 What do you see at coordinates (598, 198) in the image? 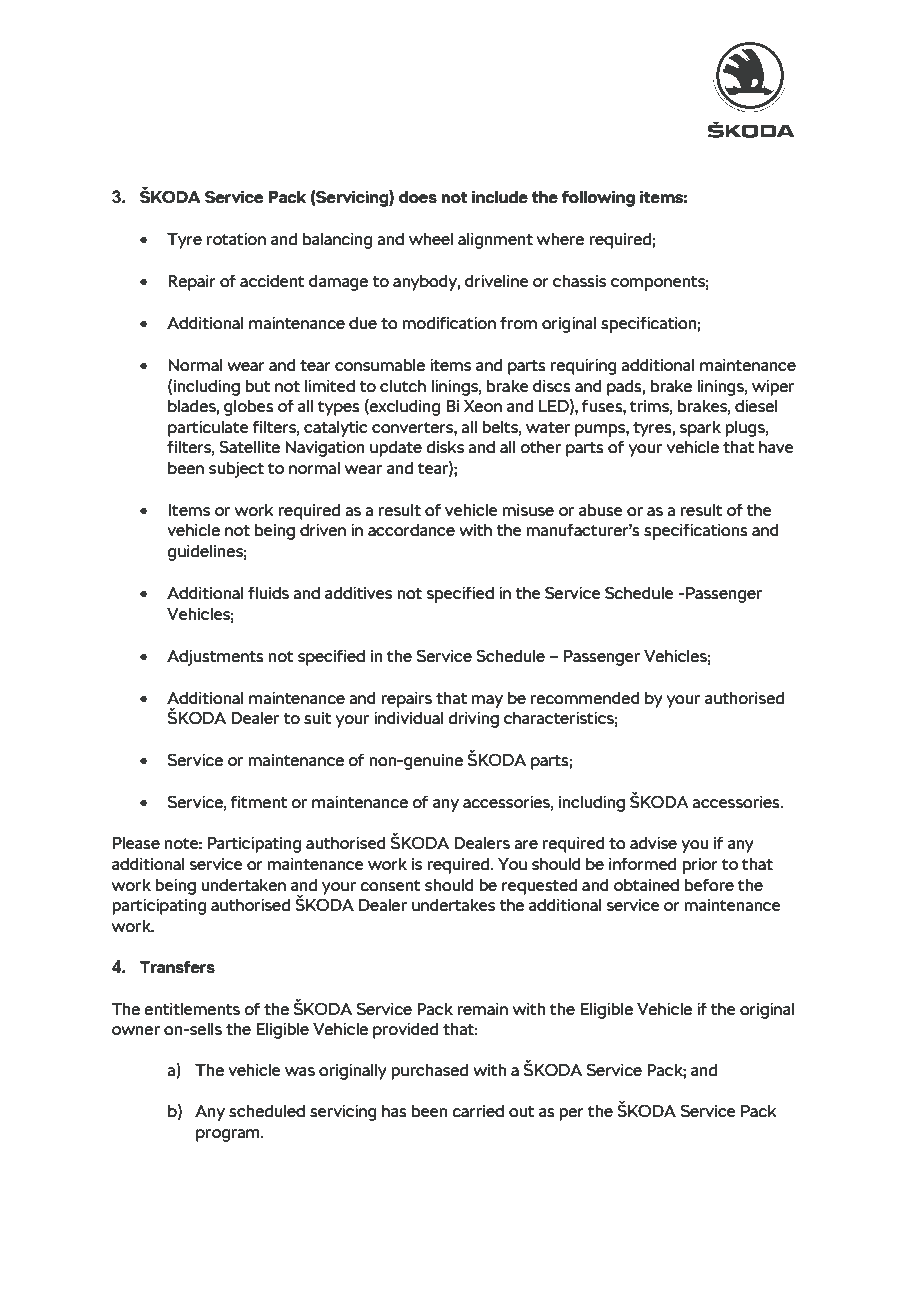
I see `following` at bounding box center [598, 198].
